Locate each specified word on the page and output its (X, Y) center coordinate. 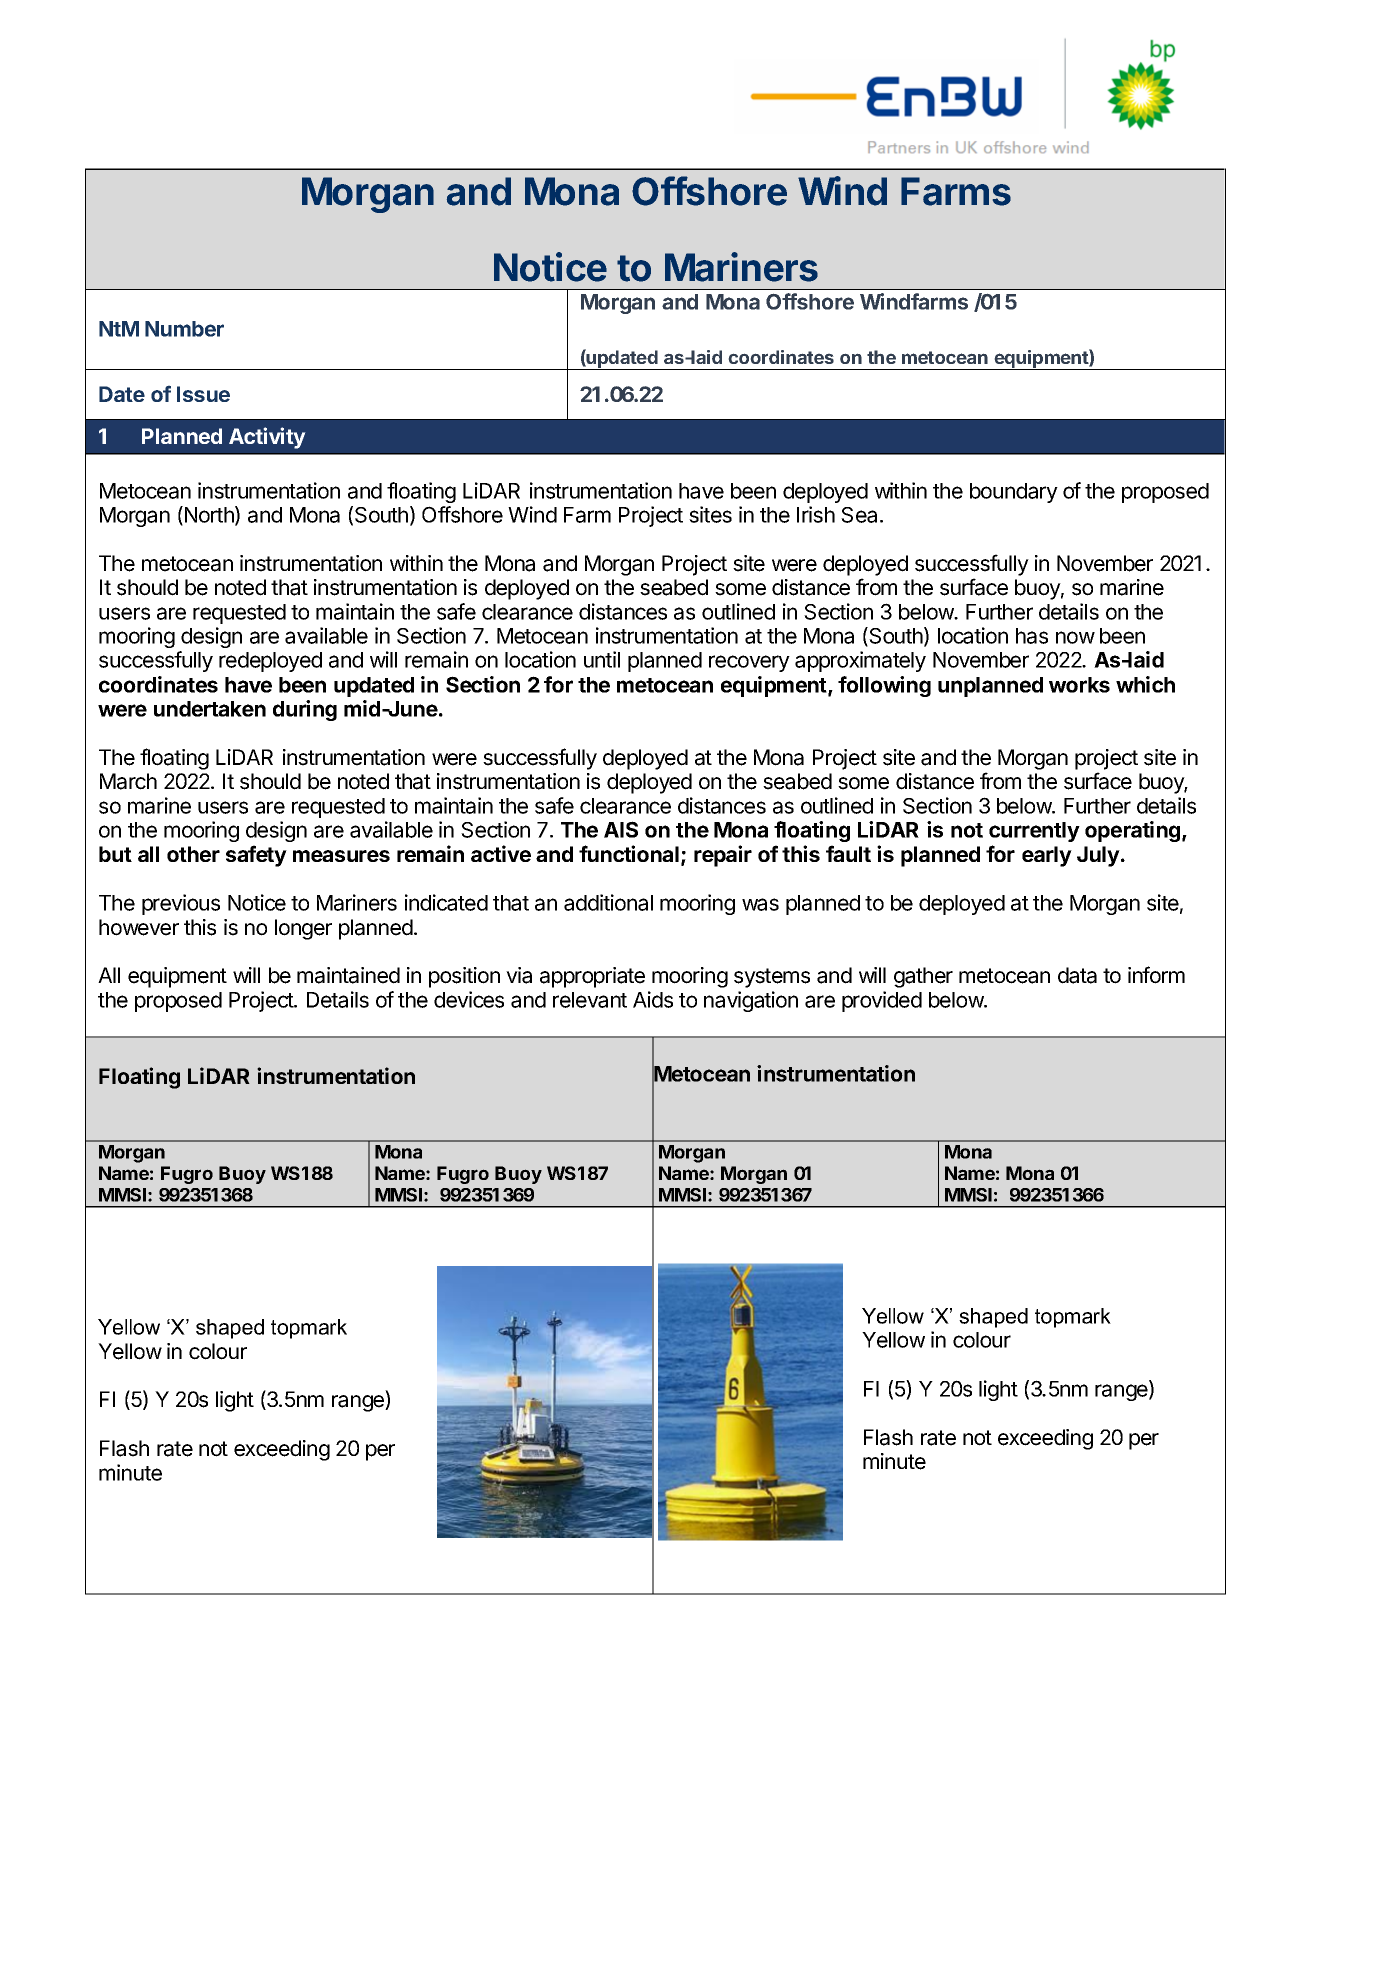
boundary (1014, 493)
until (602, 659)
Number (184, 329)
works (1079, 685)
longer (303, 929)
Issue (203, 394)
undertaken (210, 709)
